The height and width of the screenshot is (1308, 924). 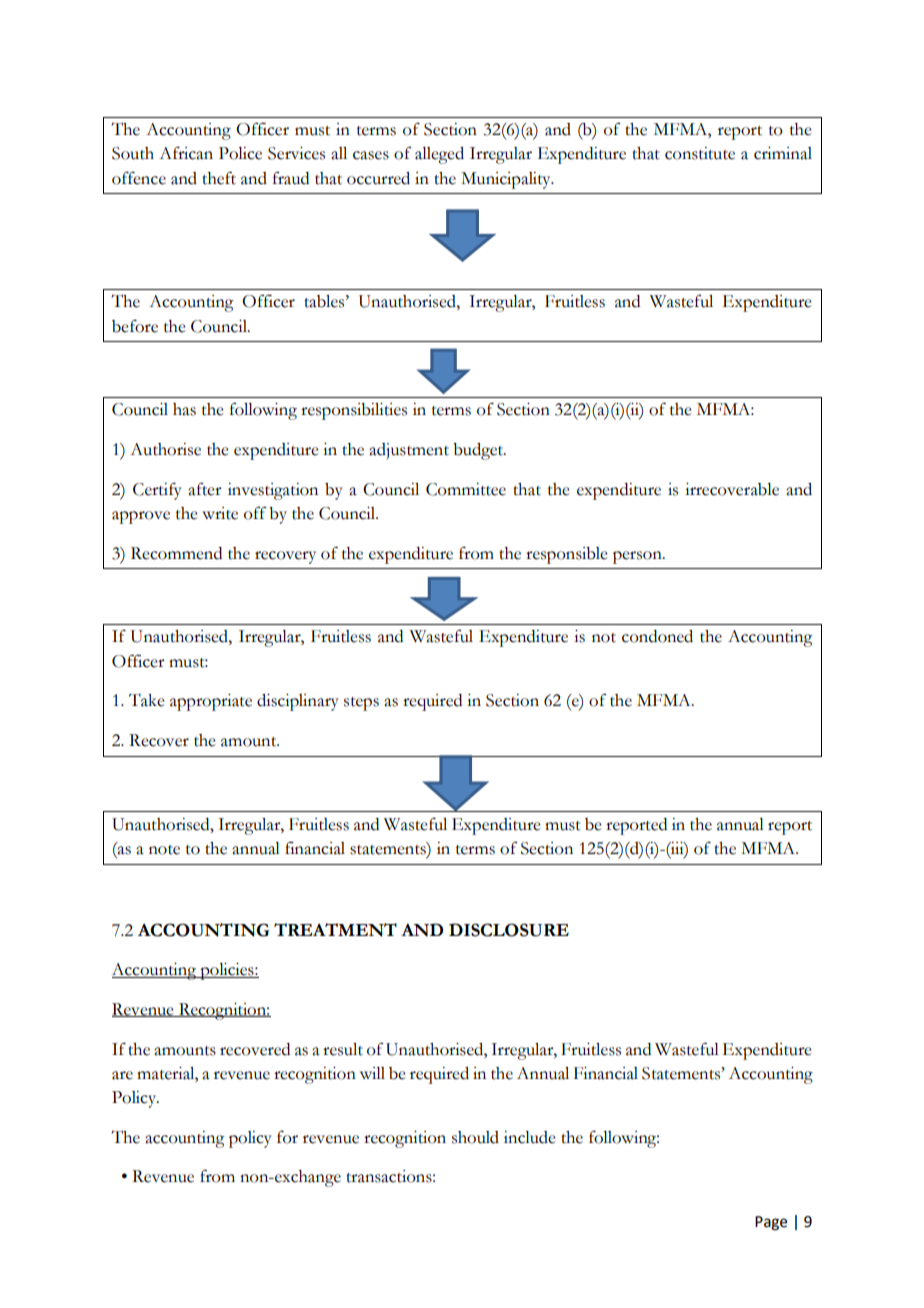 I want to click on are, so click(x=122, y=1075).
